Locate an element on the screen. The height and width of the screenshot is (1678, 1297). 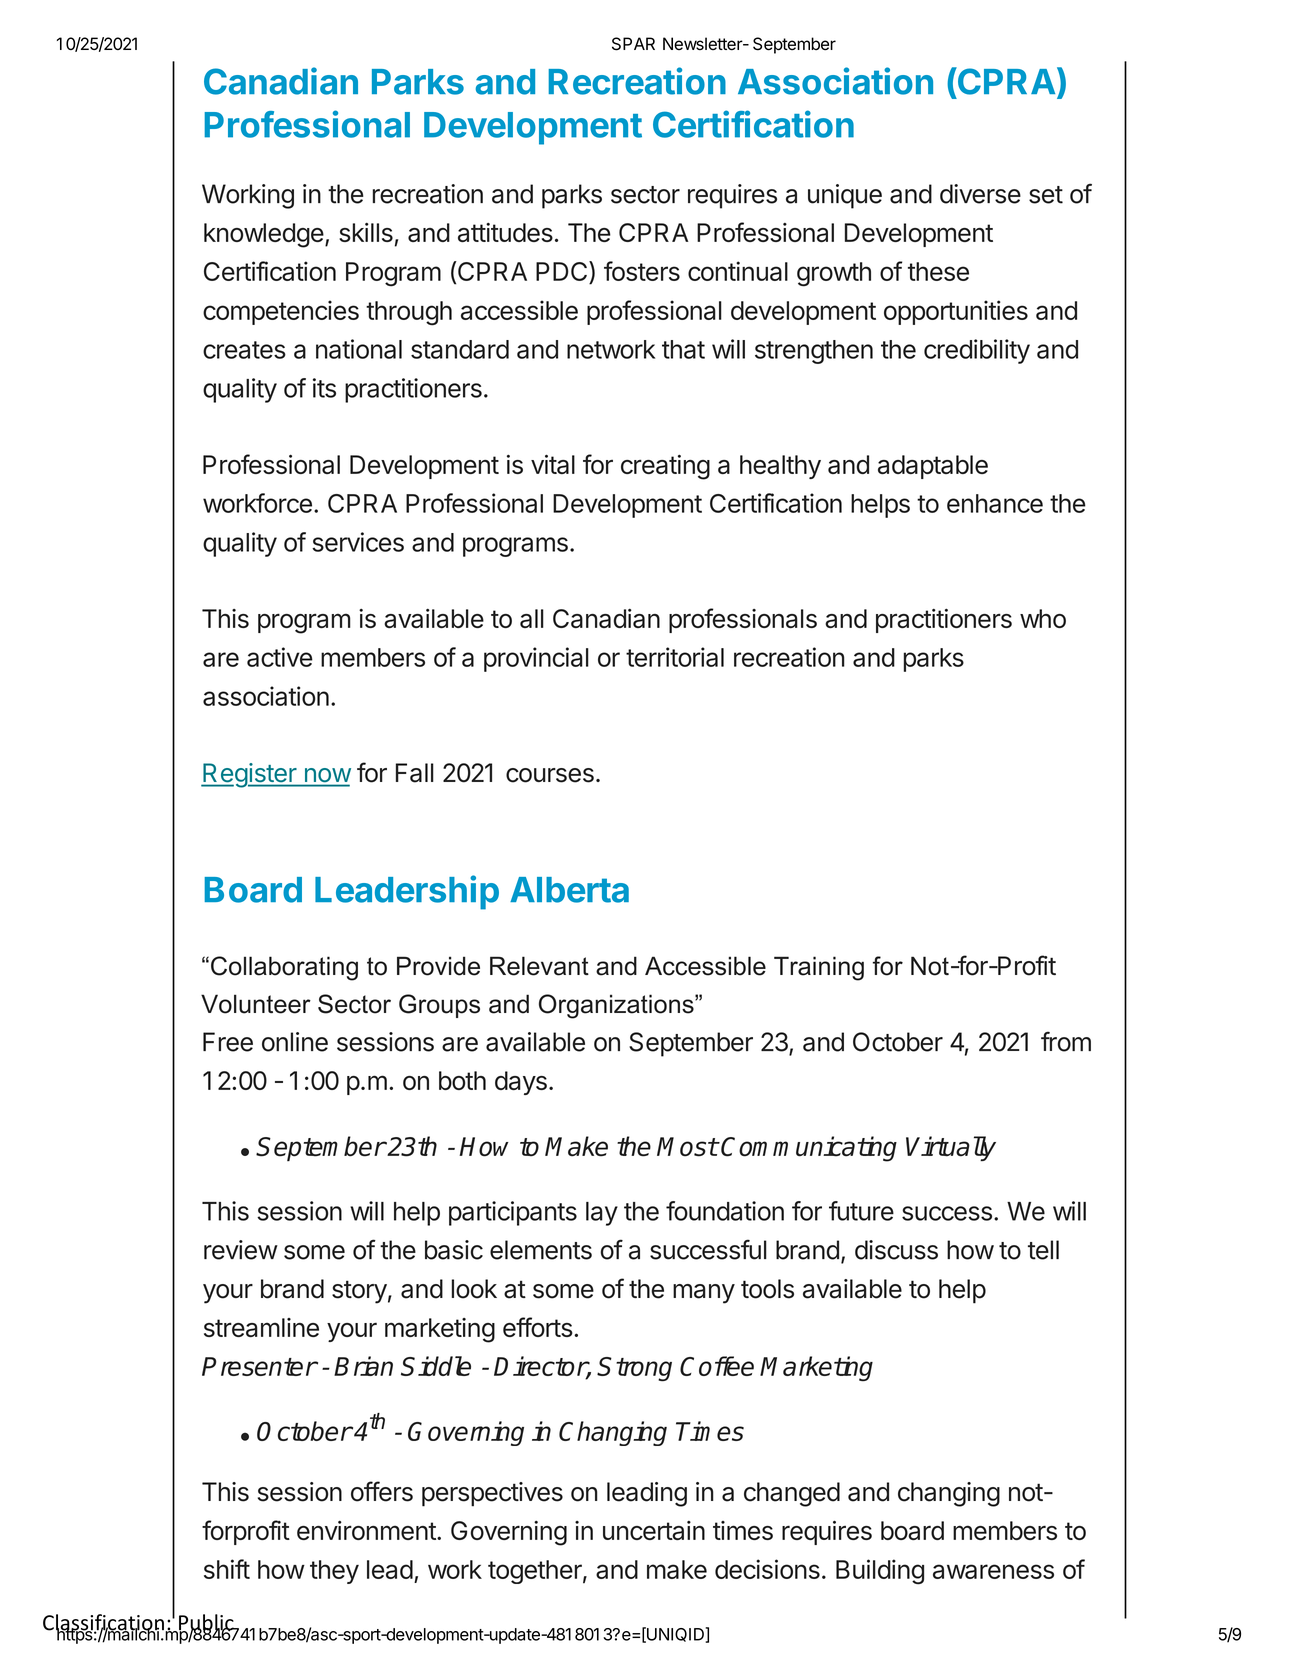
its is located at coordinates (324, 388).
